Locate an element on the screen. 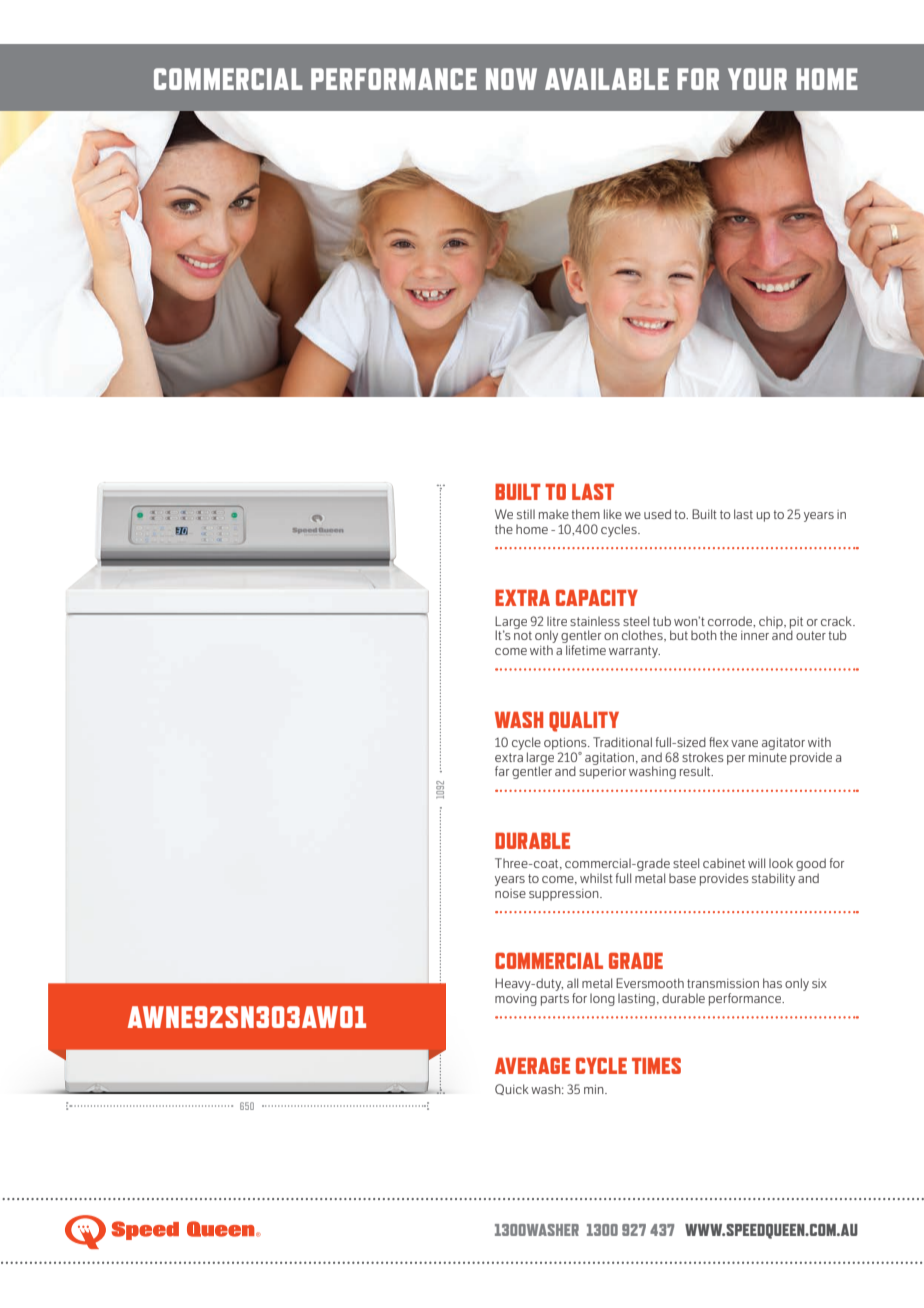 This screenshot has height=1308, width=924. six is located at coordinates (819, 983).
